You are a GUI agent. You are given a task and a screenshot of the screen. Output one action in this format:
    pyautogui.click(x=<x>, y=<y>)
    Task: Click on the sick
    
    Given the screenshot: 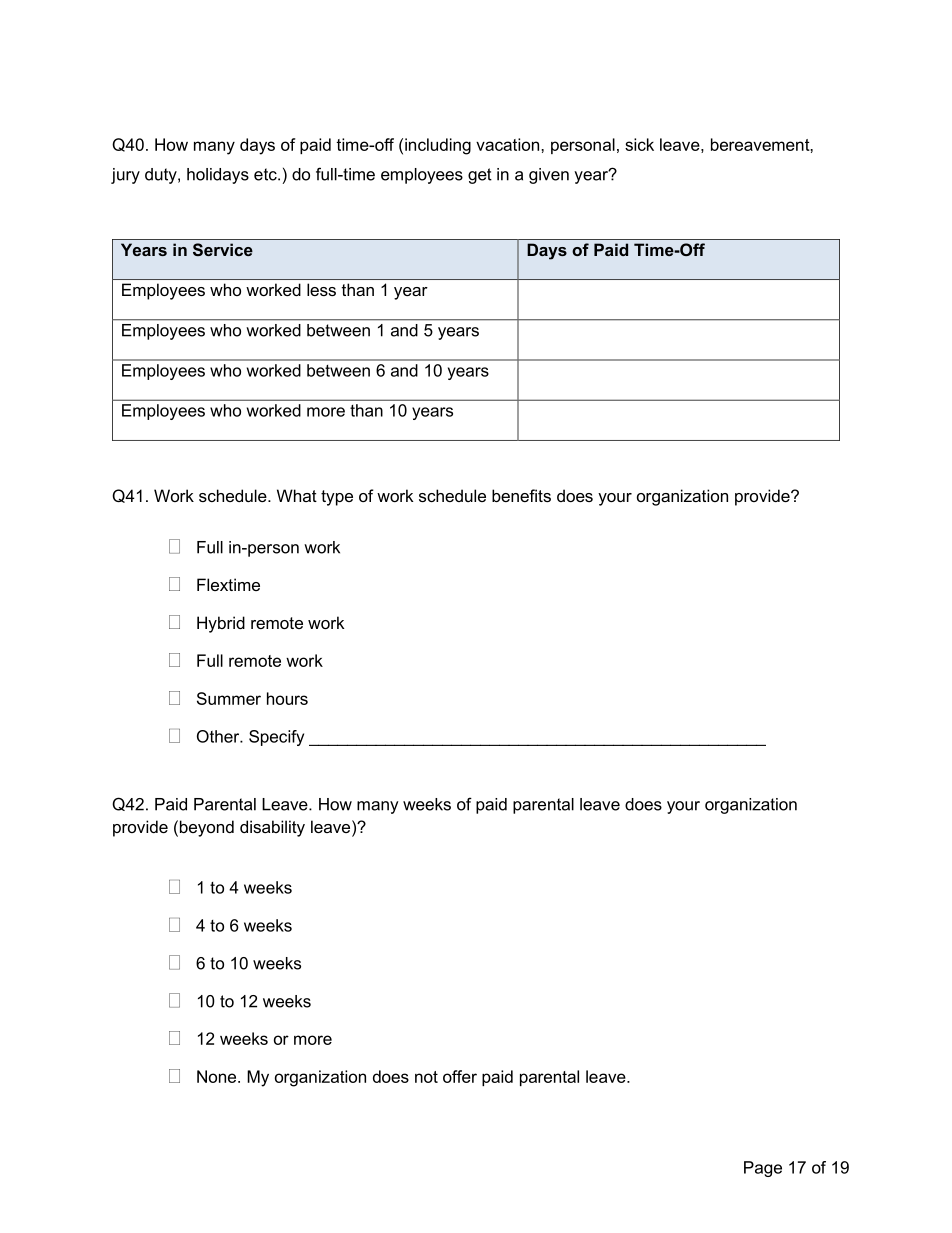 What is the action you would take?
    pyautogui.click(x=639, y=144)
